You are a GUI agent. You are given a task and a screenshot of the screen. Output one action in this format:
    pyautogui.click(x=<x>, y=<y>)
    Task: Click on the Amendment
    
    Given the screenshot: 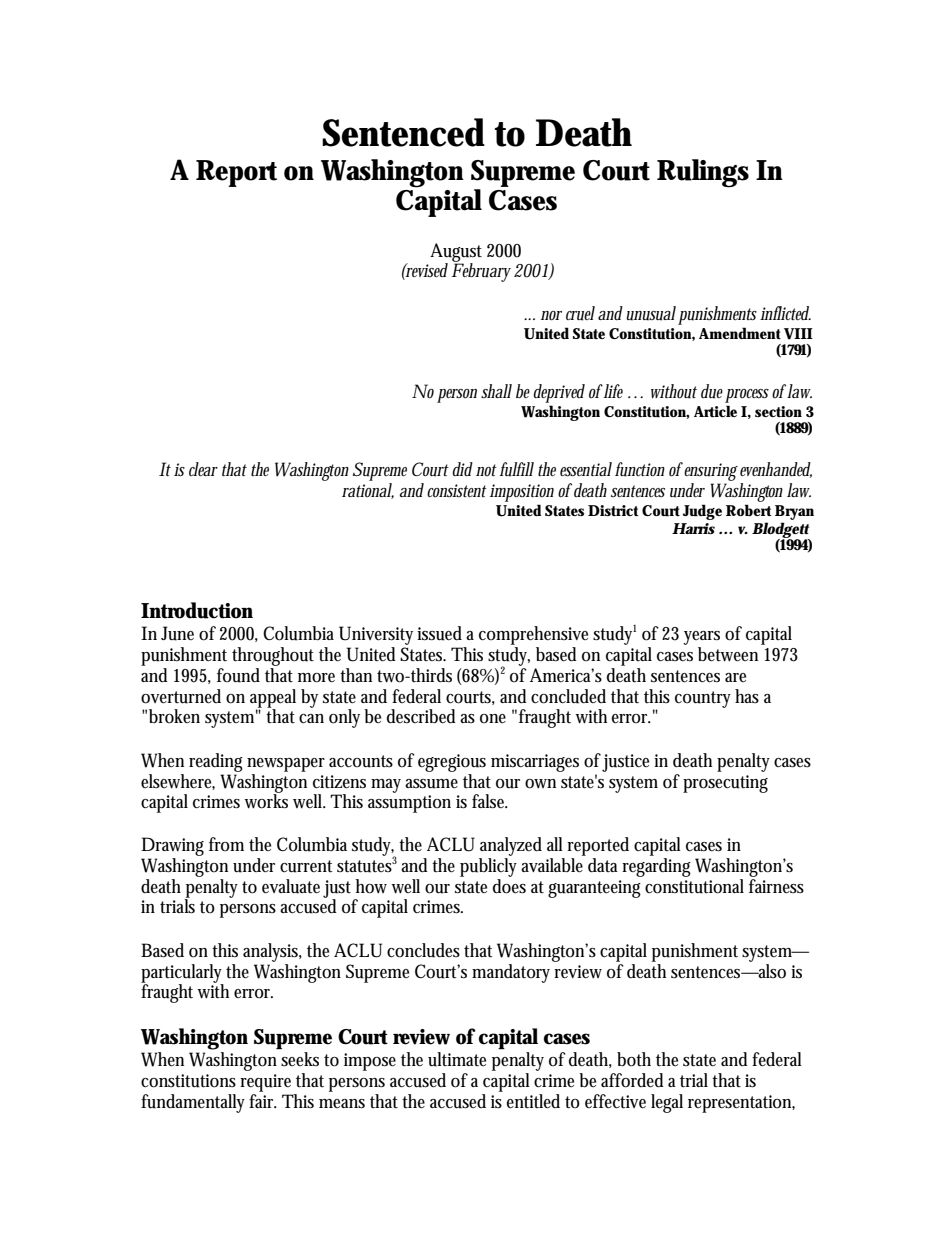 What is the action you would take?
    pyautogui.click(x=740, y=333)
